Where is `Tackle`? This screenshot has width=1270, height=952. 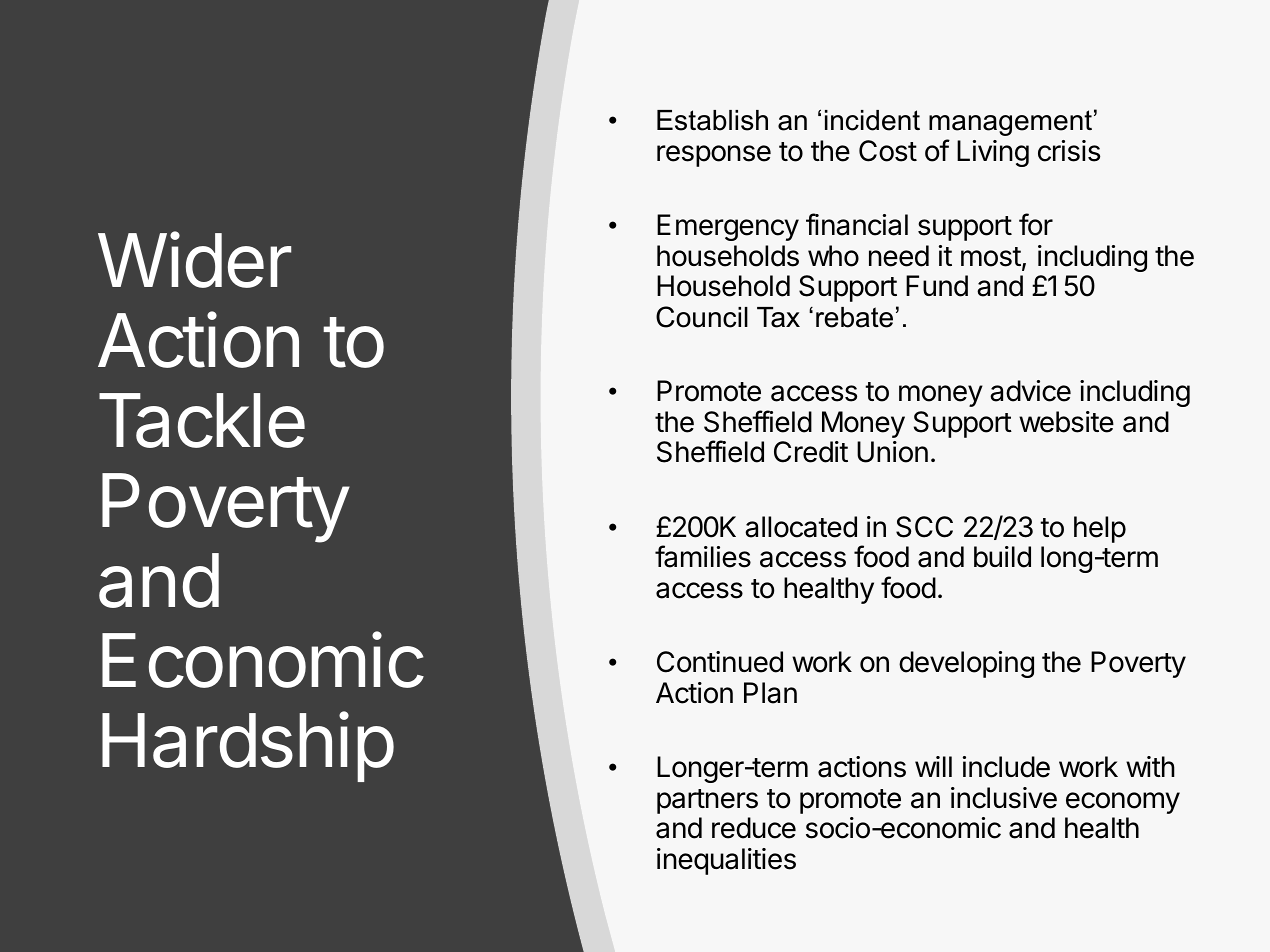 Tackle is located at coordinates (202, 420).
